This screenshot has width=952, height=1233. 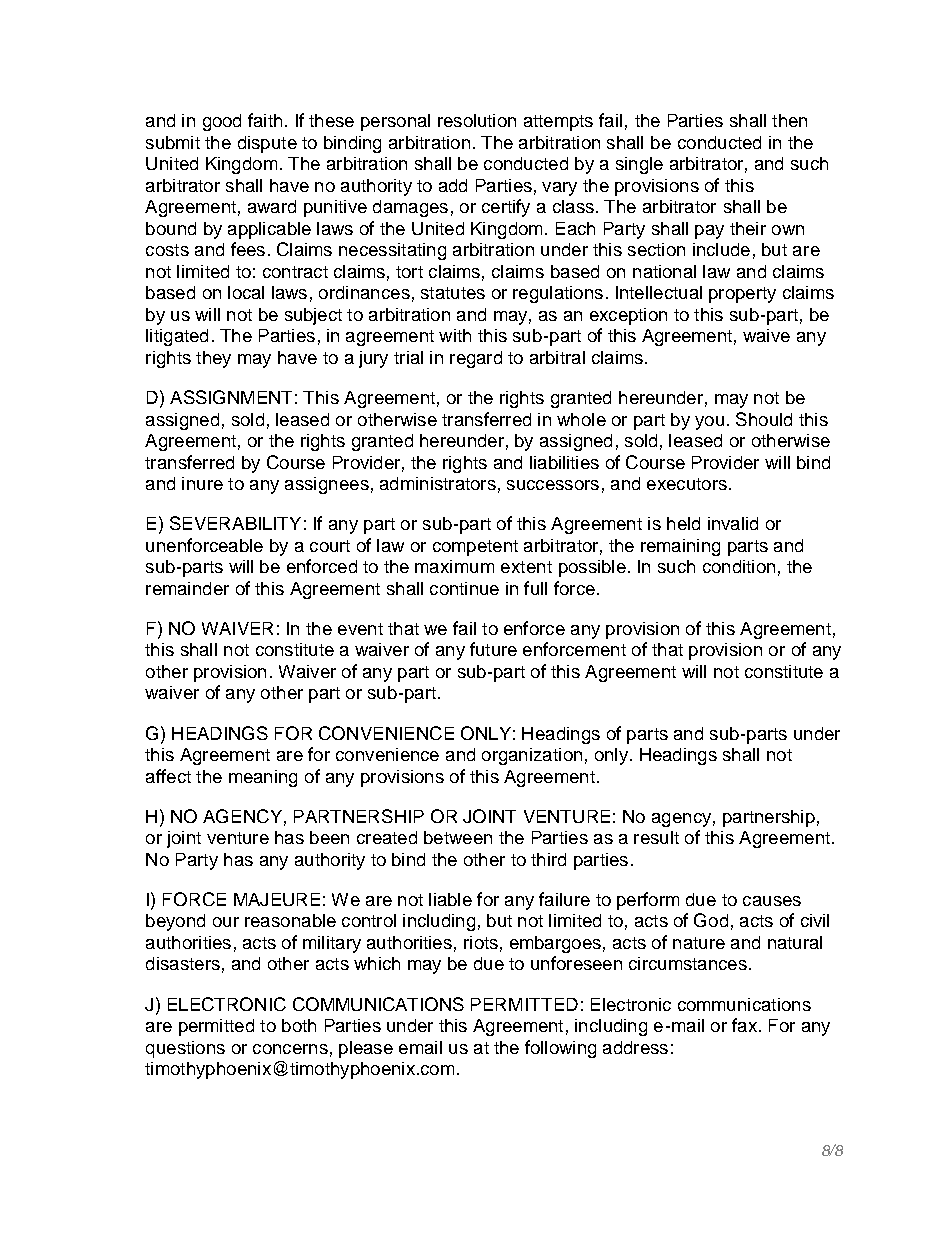 What do you see at coordinates (532, 756) in the screenshot?
I see `organization` at bounding box center [532, 756].
